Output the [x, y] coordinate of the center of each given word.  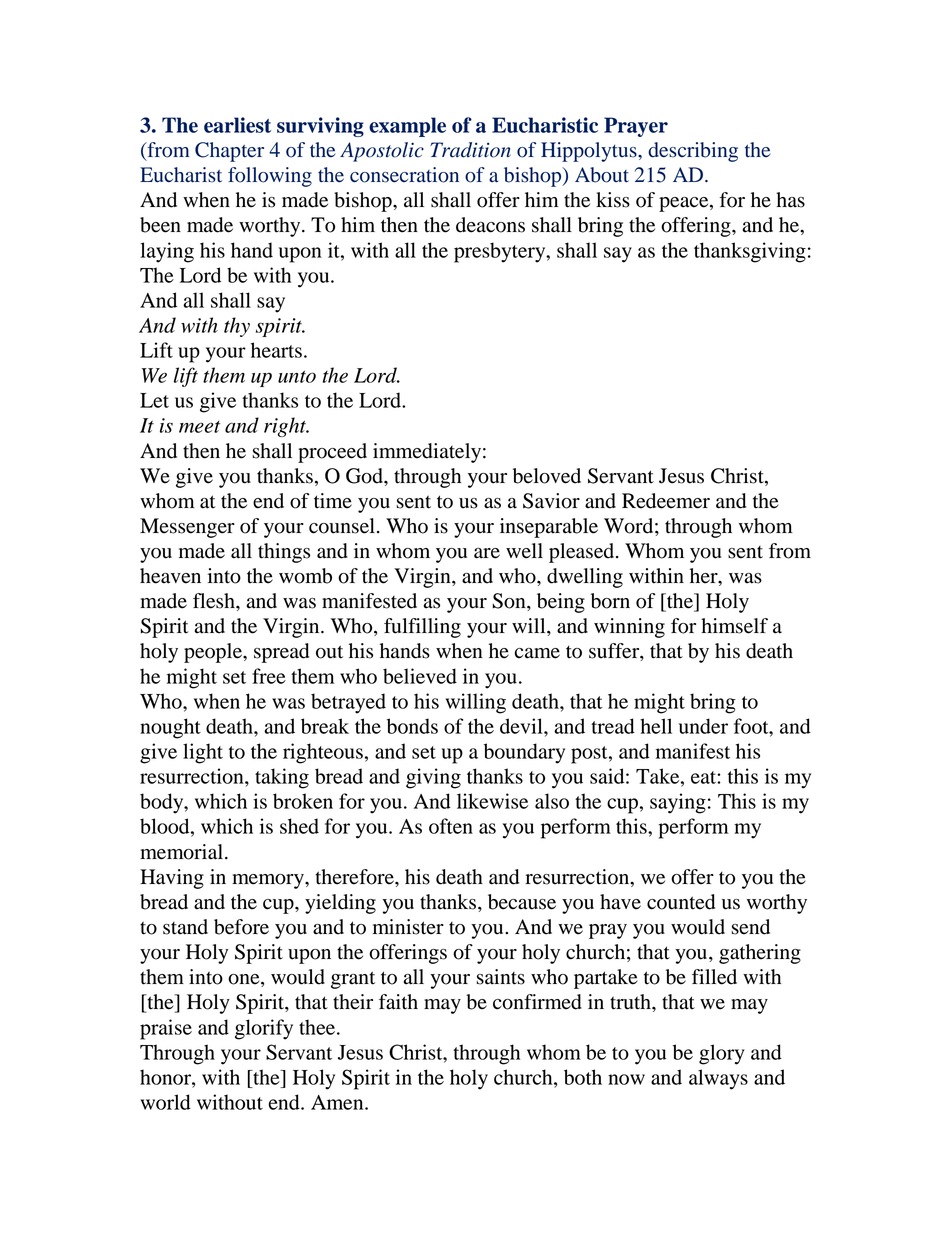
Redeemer [666, 501]
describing [693, 152]
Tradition [470, 150]
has [790, 200]
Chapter [229, 152]
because [522, 902]
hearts [276, 350]
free [269, 676]
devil [522, 726]
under [703, 726]
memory [269, 881]
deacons [490, 225]
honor [166, 1077]
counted [681, 902]
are [487, 553]
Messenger [187, 528]
